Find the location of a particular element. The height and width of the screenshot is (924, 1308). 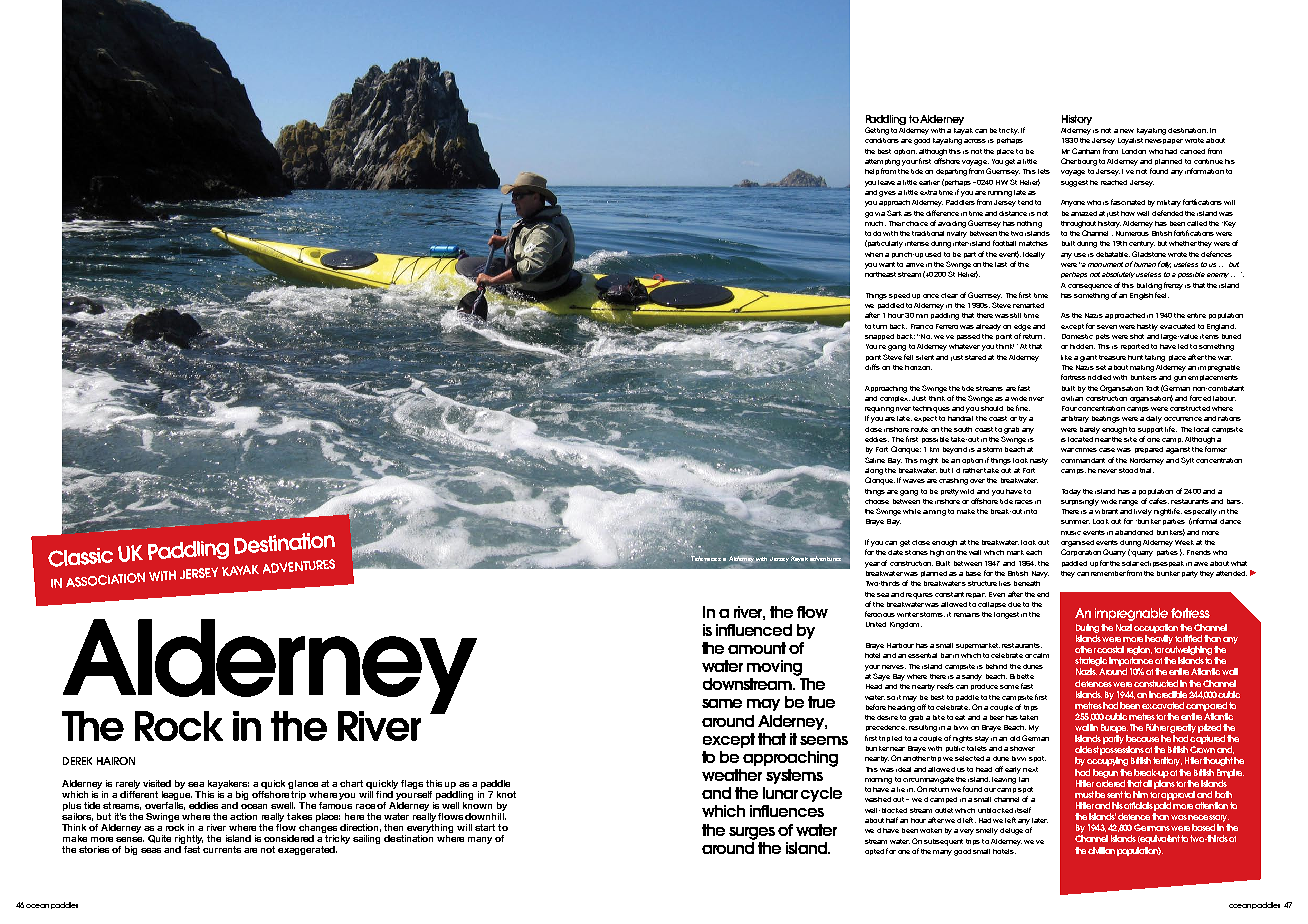

consequence is located at coordinates (1090, 287).
